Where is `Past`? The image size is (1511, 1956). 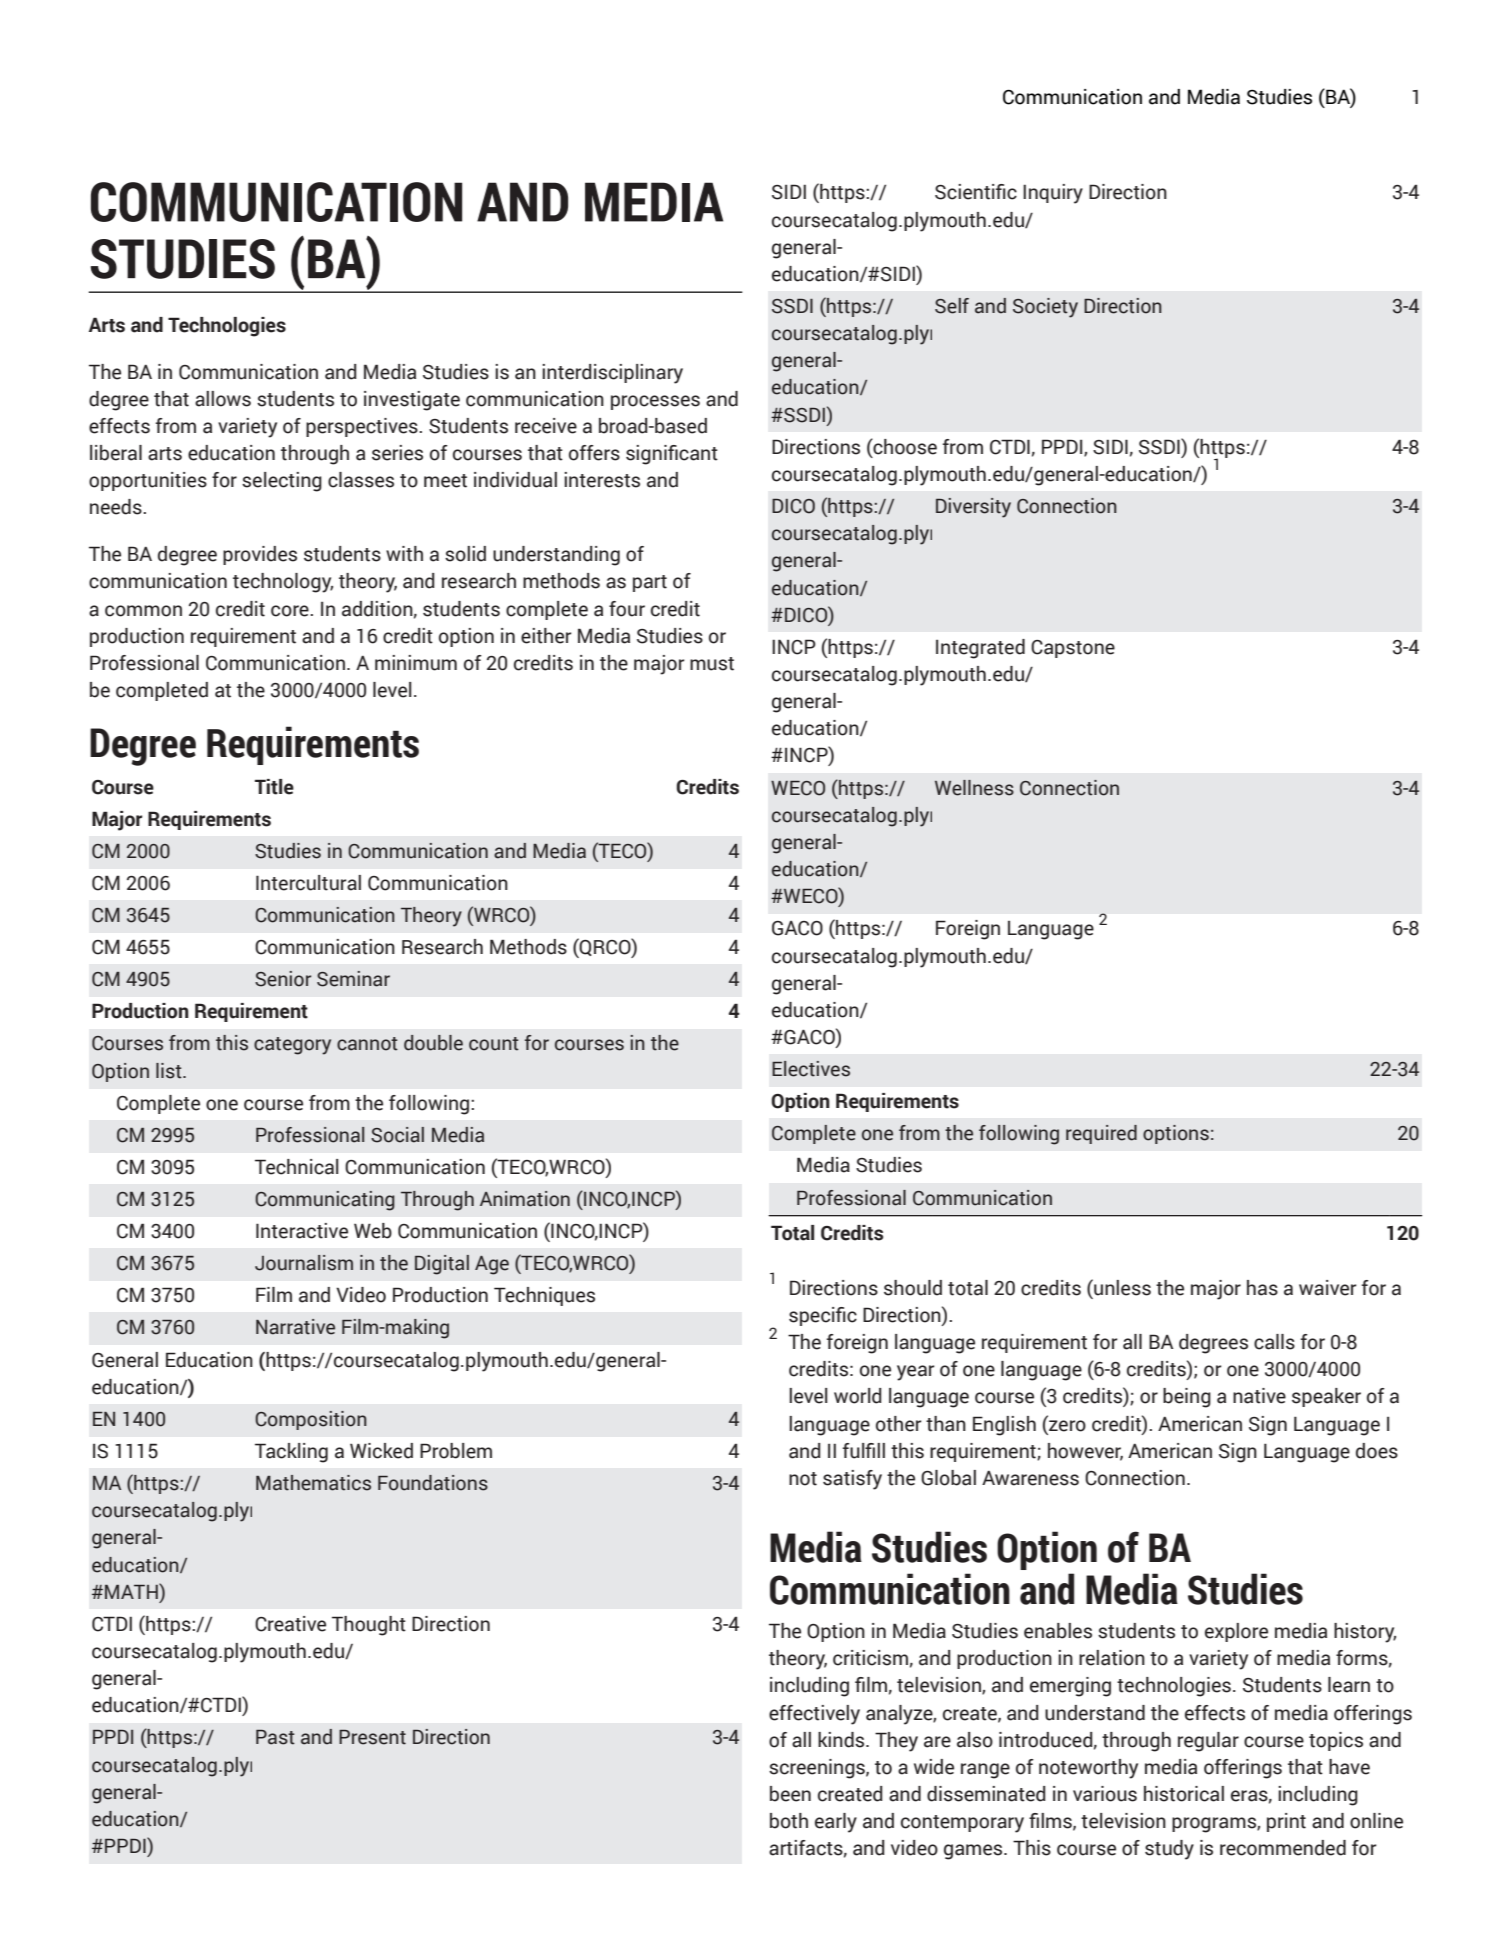
Past is located at coordinates (275, 1737).
